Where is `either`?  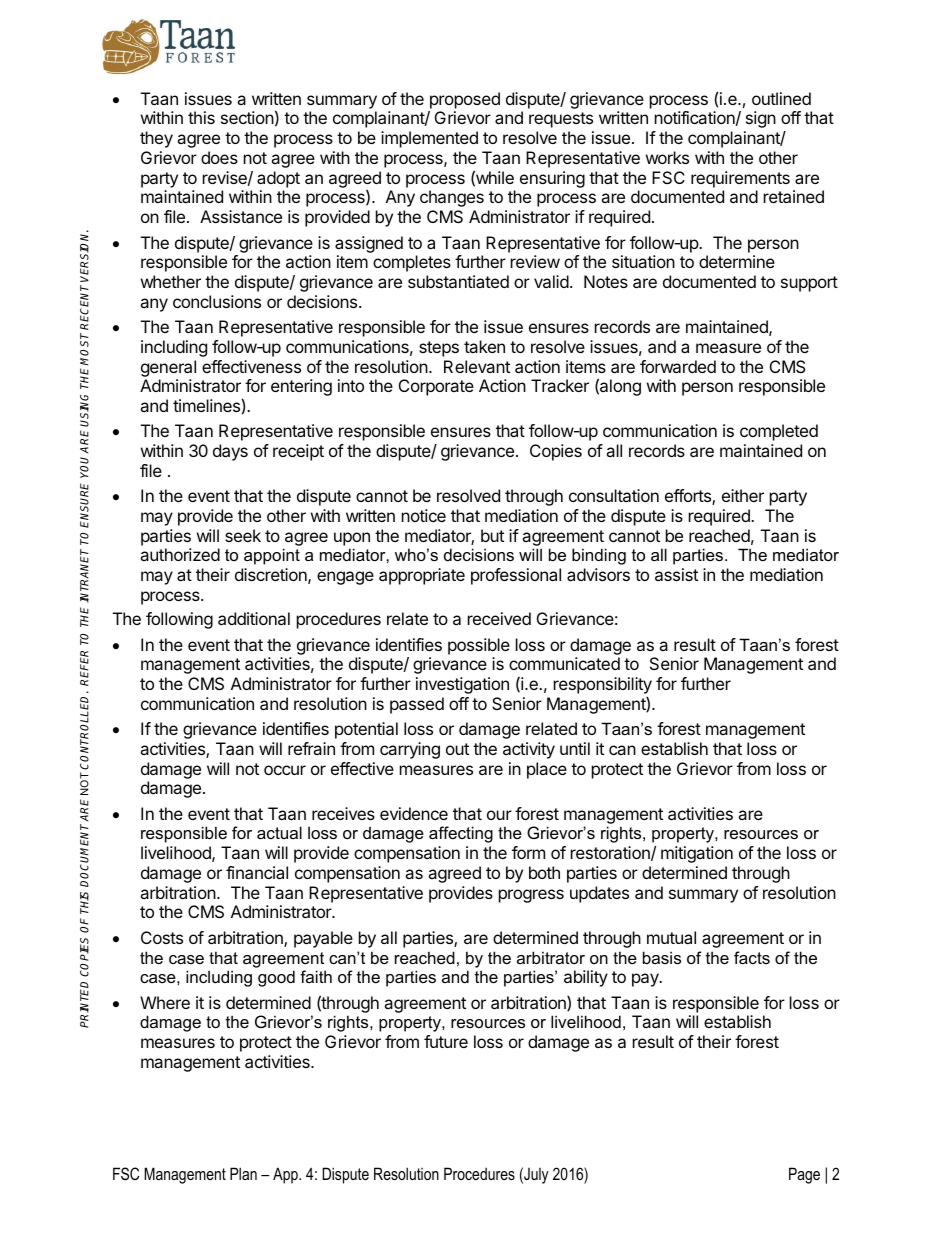 either is located at coordinates (743, 495).
